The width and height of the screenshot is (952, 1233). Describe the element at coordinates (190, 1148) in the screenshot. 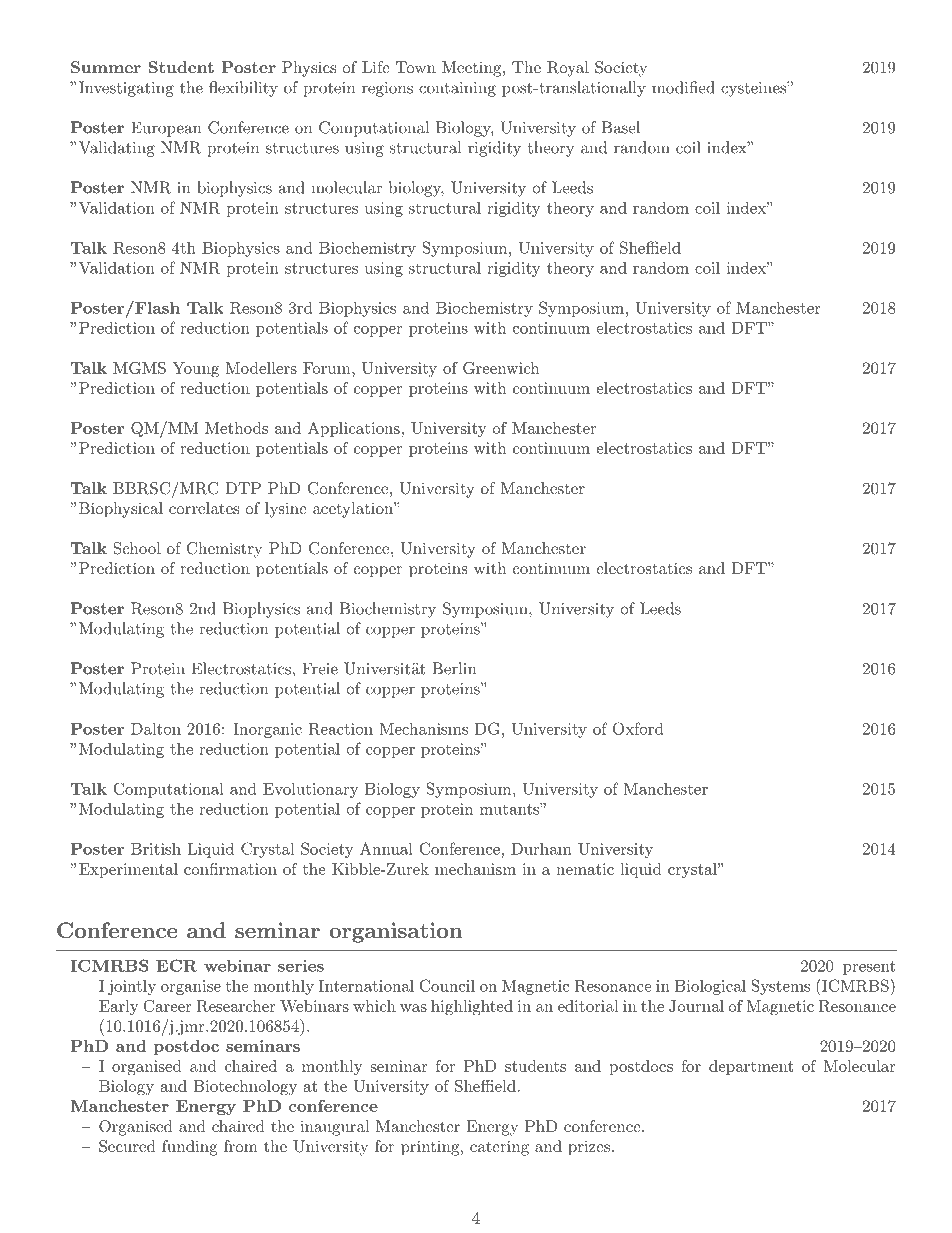

I see `funding` at that location.
